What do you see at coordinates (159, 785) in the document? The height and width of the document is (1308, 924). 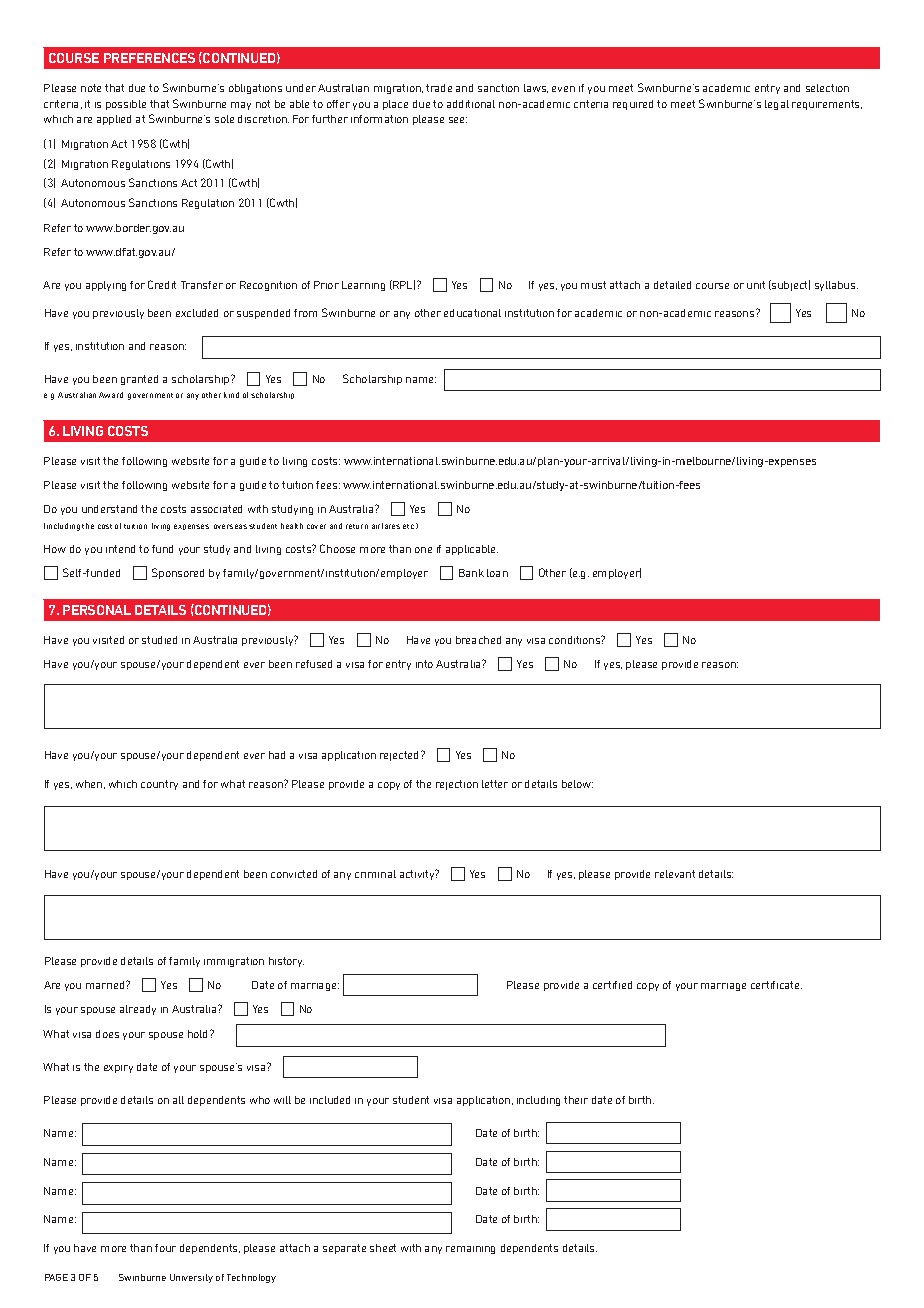 I see `country` at bounding box center [159, 785].
